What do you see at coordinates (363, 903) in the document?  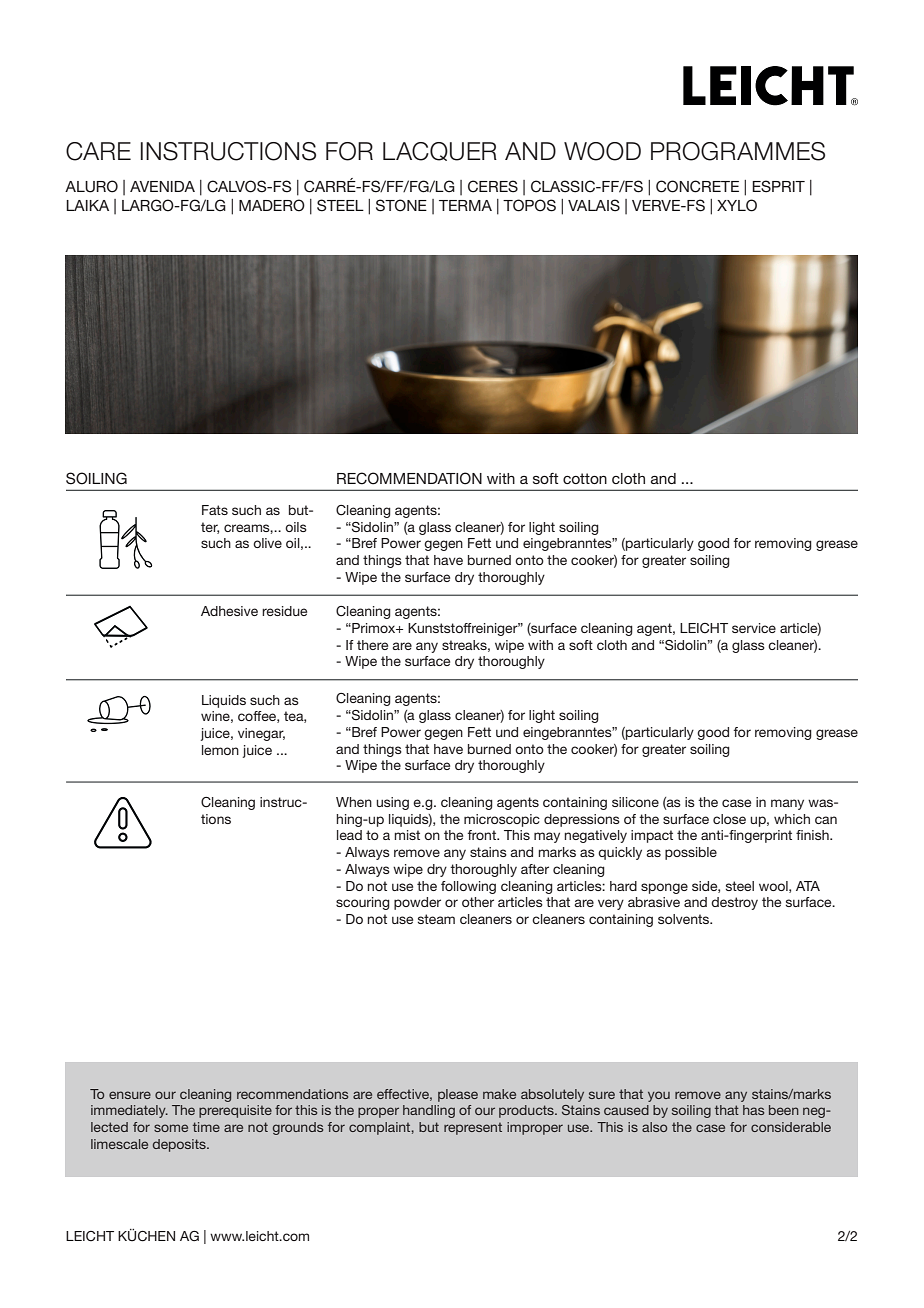 I see `scouring` at bounding box center [363, 903].
